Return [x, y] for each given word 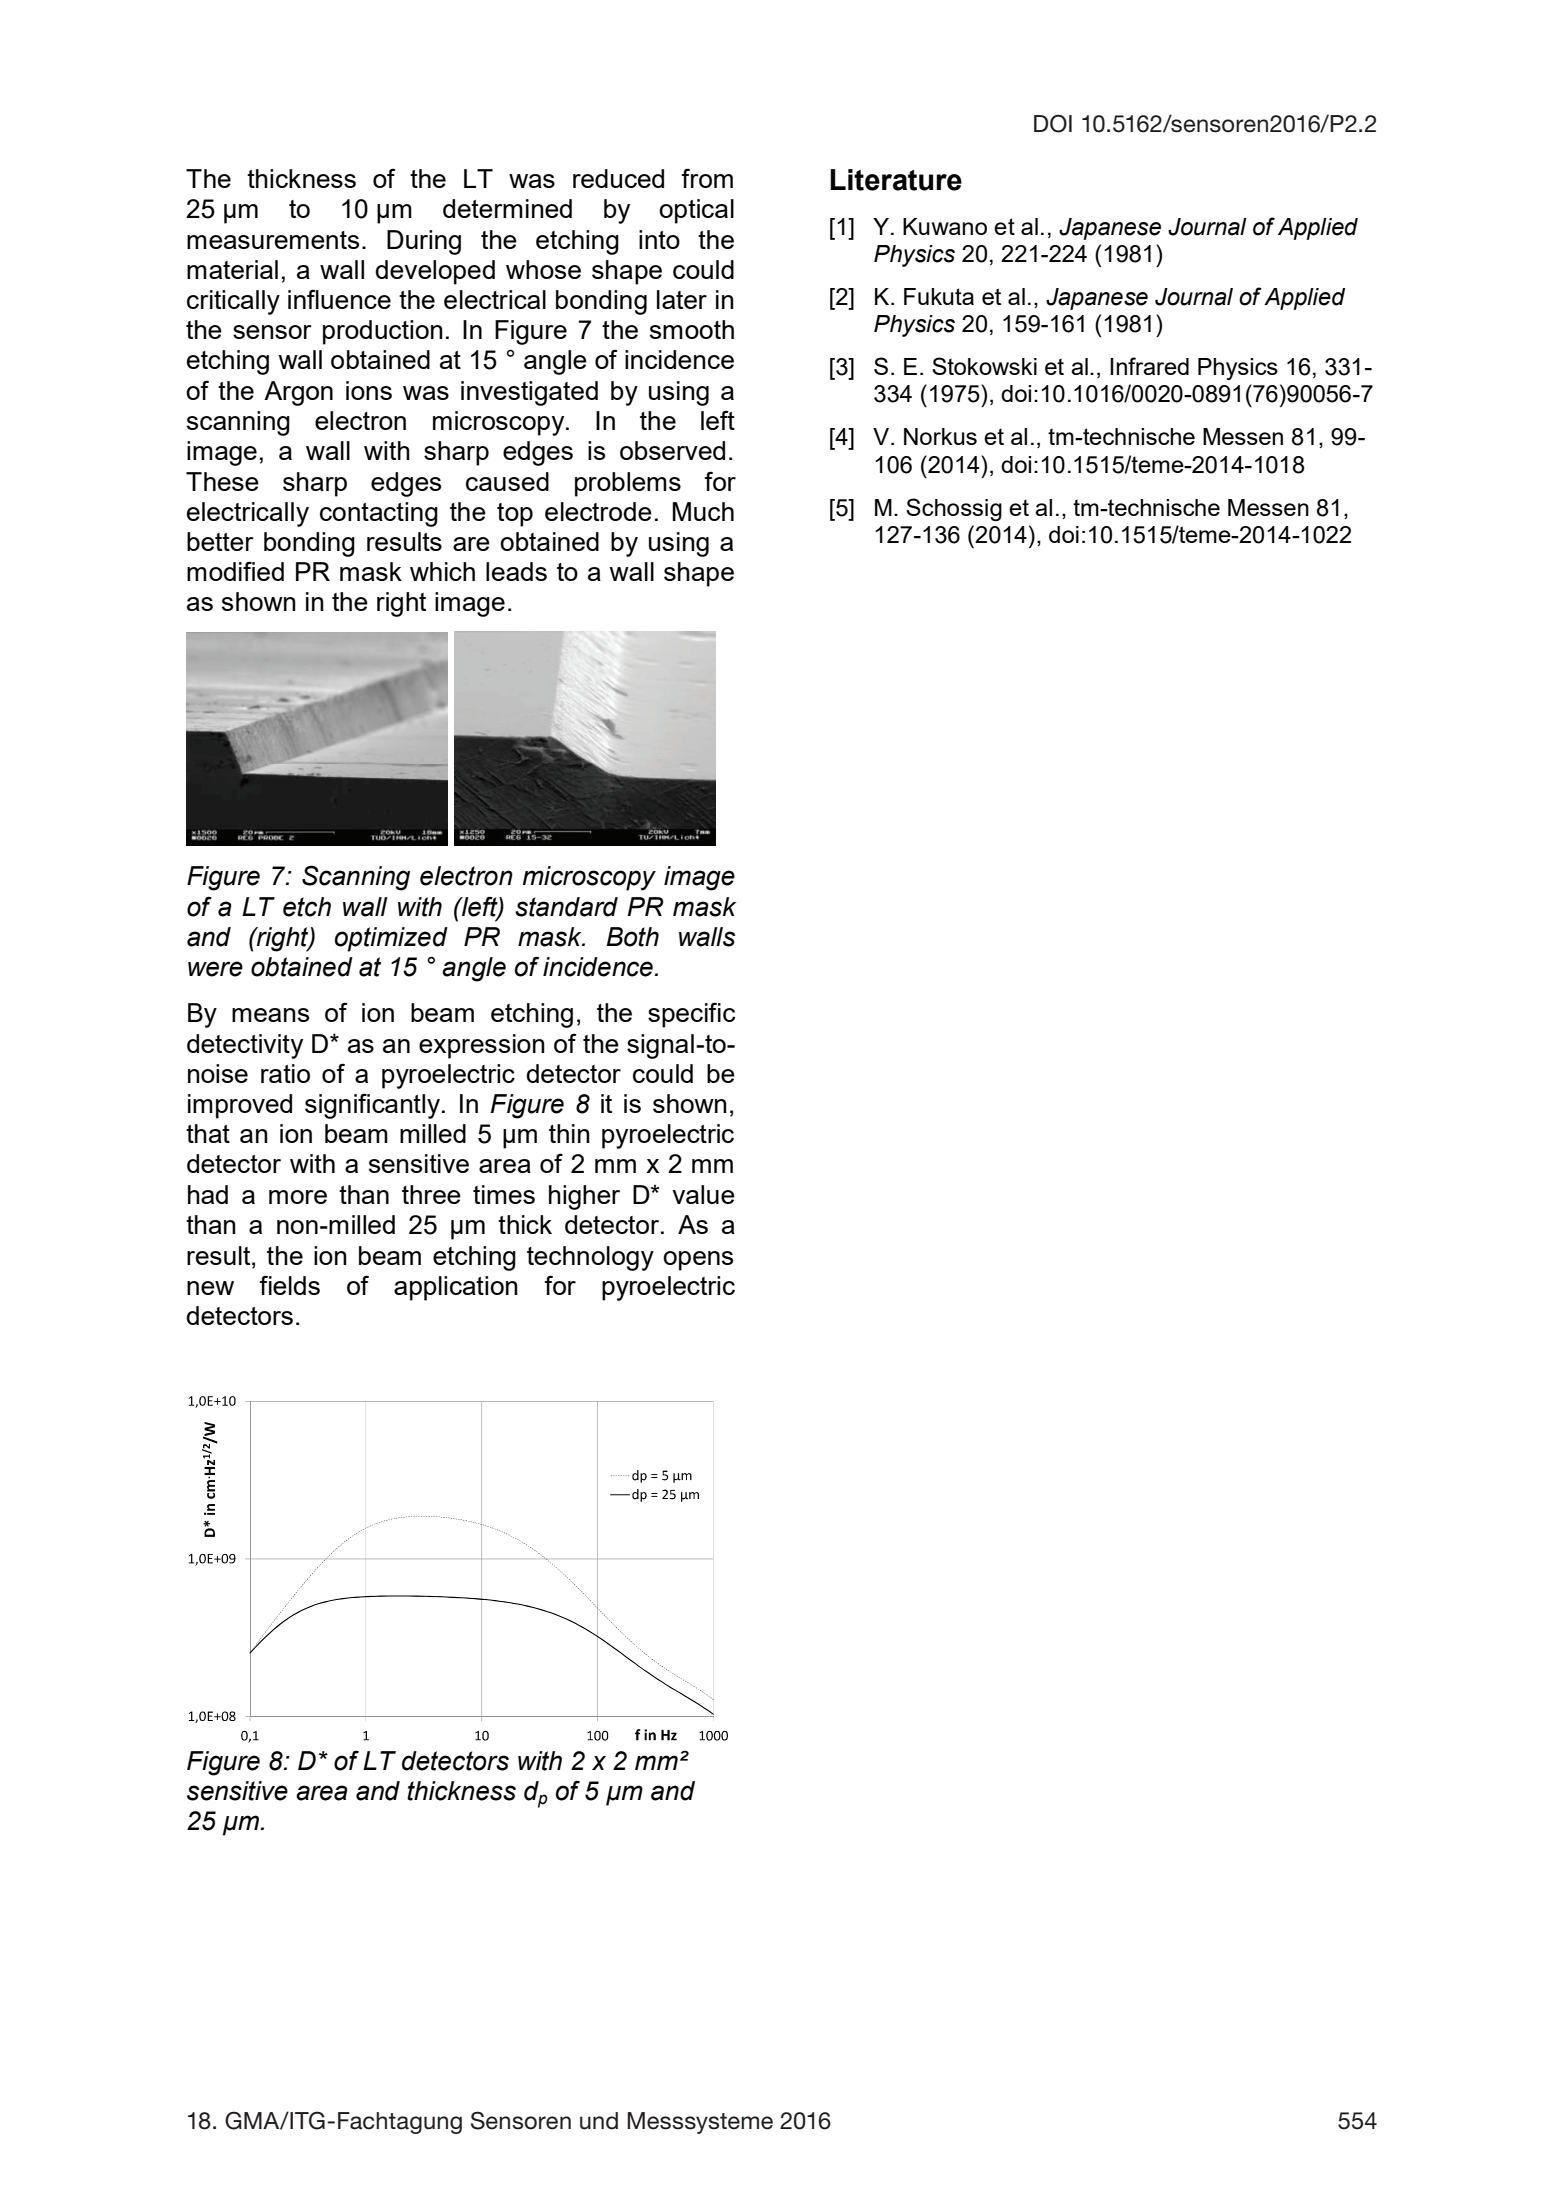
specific [691, 1015]
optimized [391, 939]
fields [290, 1285]
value [703, 1194]
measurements [273, 240]
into [659, 239]
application [456, 1288]
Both [632, 937]
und [599, 2121]
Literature [896, 180]
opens [698, 1261]
